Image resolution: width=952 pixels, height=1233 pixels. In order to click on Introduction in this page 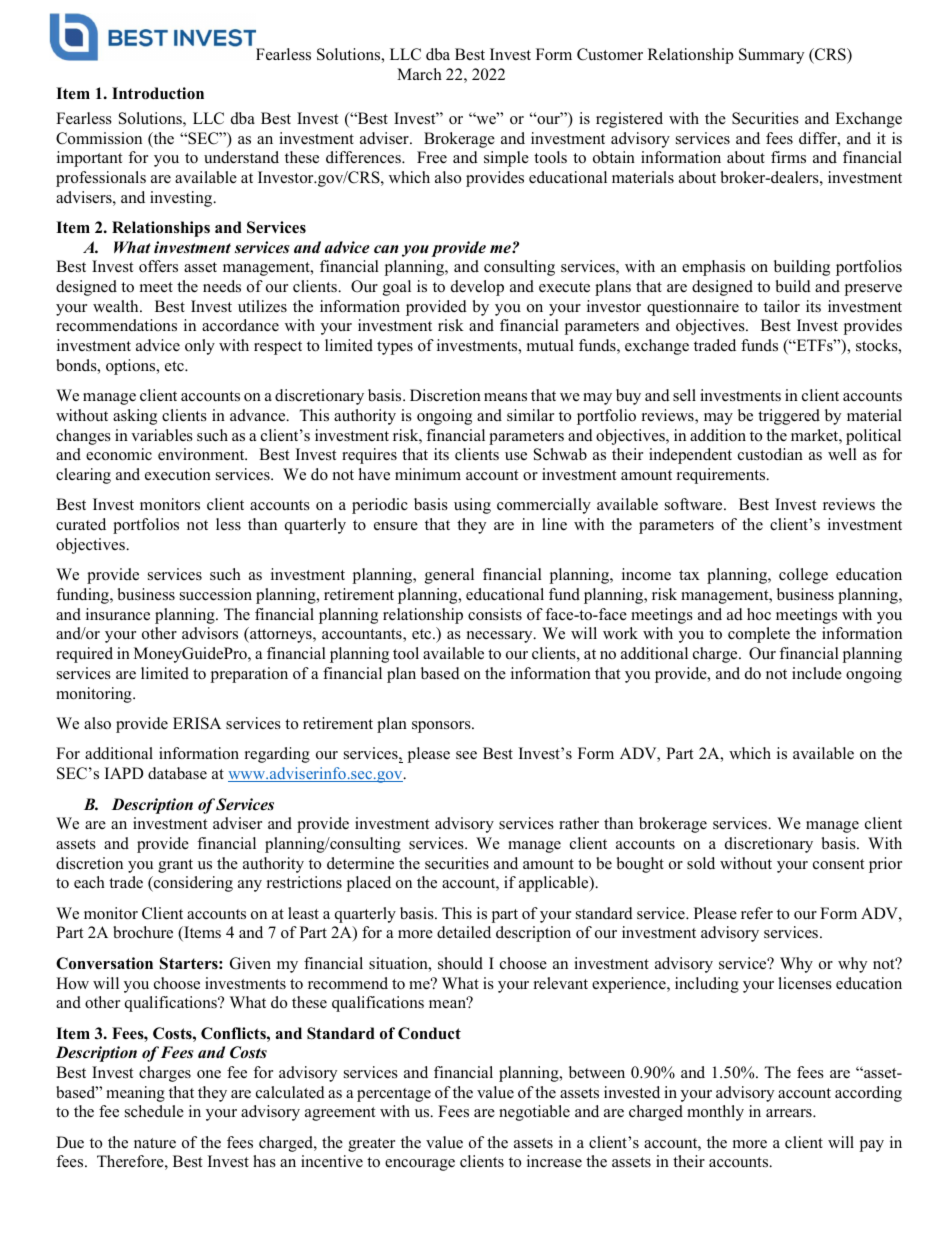, I will do `click(158, 93)`.
